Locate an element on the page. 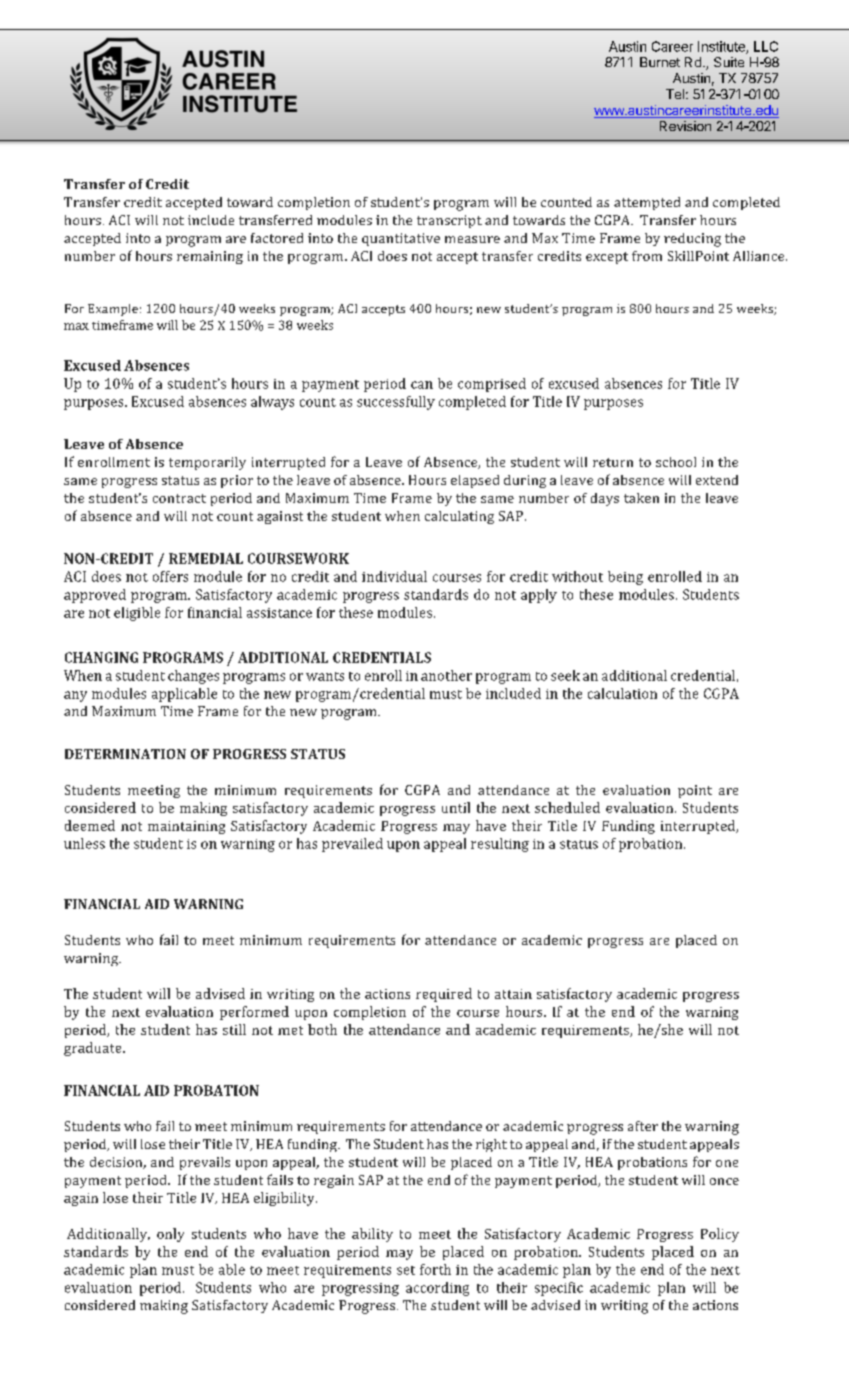  Tel is located at coordinates (675, 94).
